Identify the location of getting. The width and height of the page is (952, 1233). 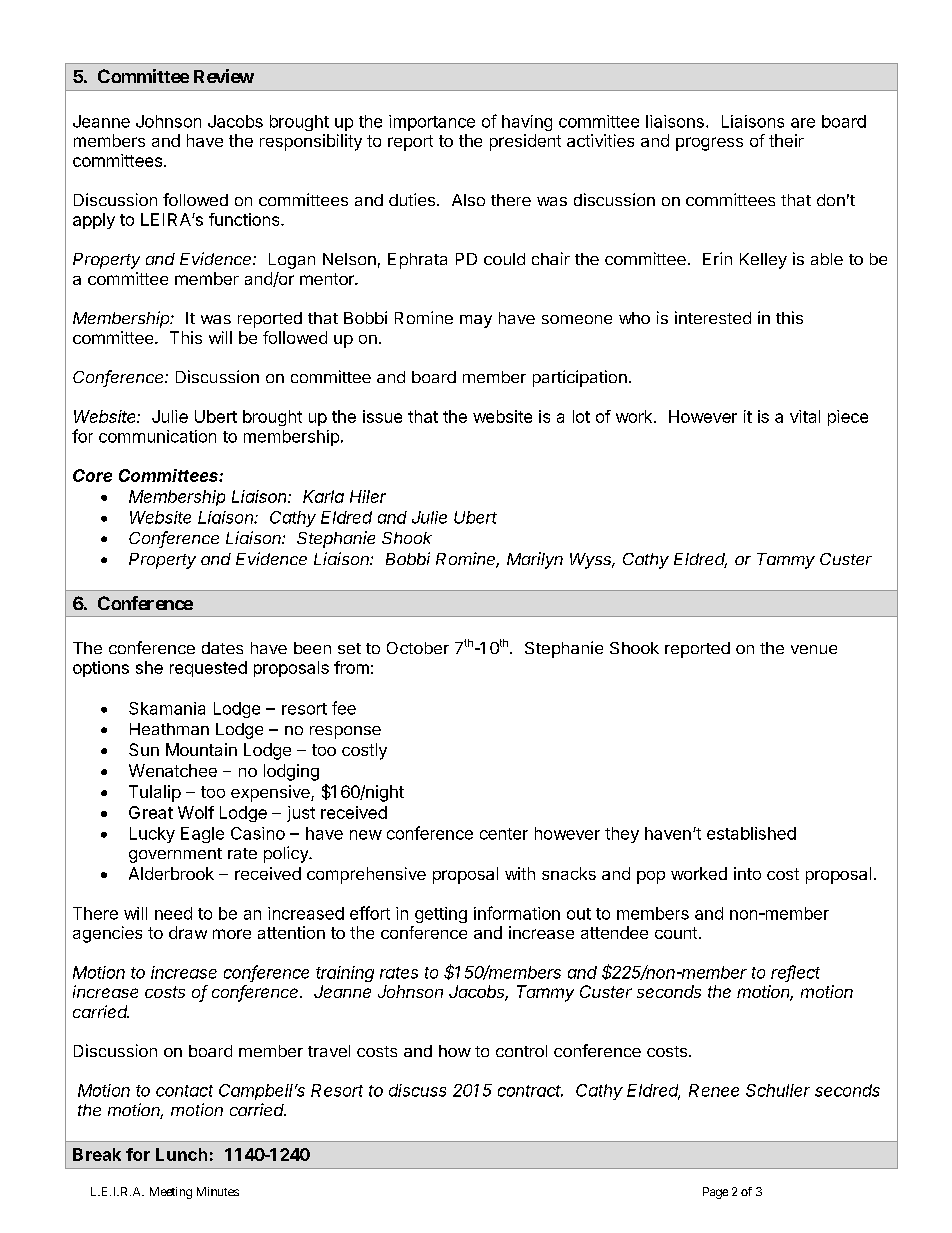
(441, 915).
